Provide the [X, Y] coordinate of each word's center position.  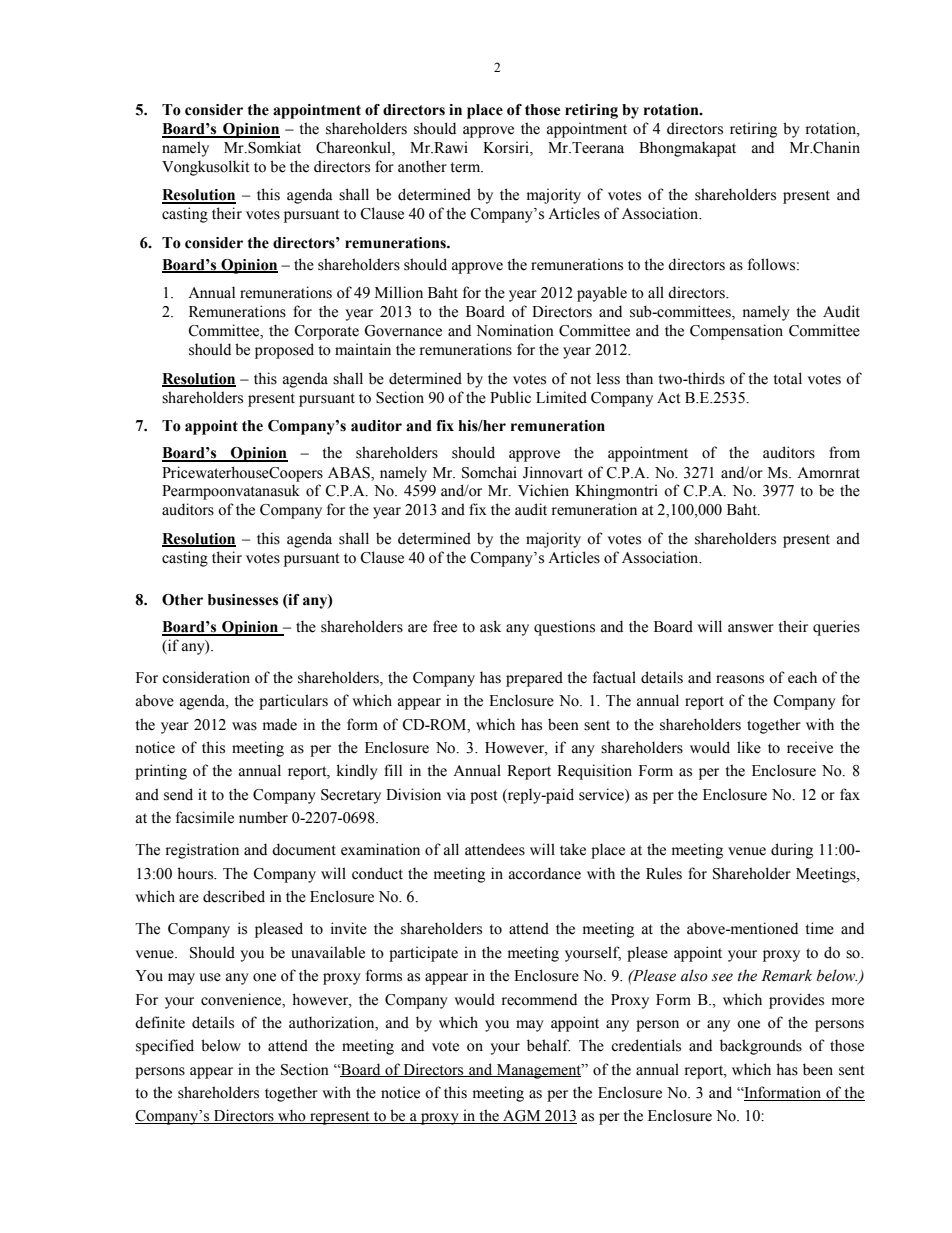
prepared [534, 679]
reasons [740, 679]
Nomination [515, 330]
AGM [522, 1117]
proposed [284, 351]
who [292, 1116]
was [244, 726]
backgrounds [761, 1047]
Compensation [736, 332]
